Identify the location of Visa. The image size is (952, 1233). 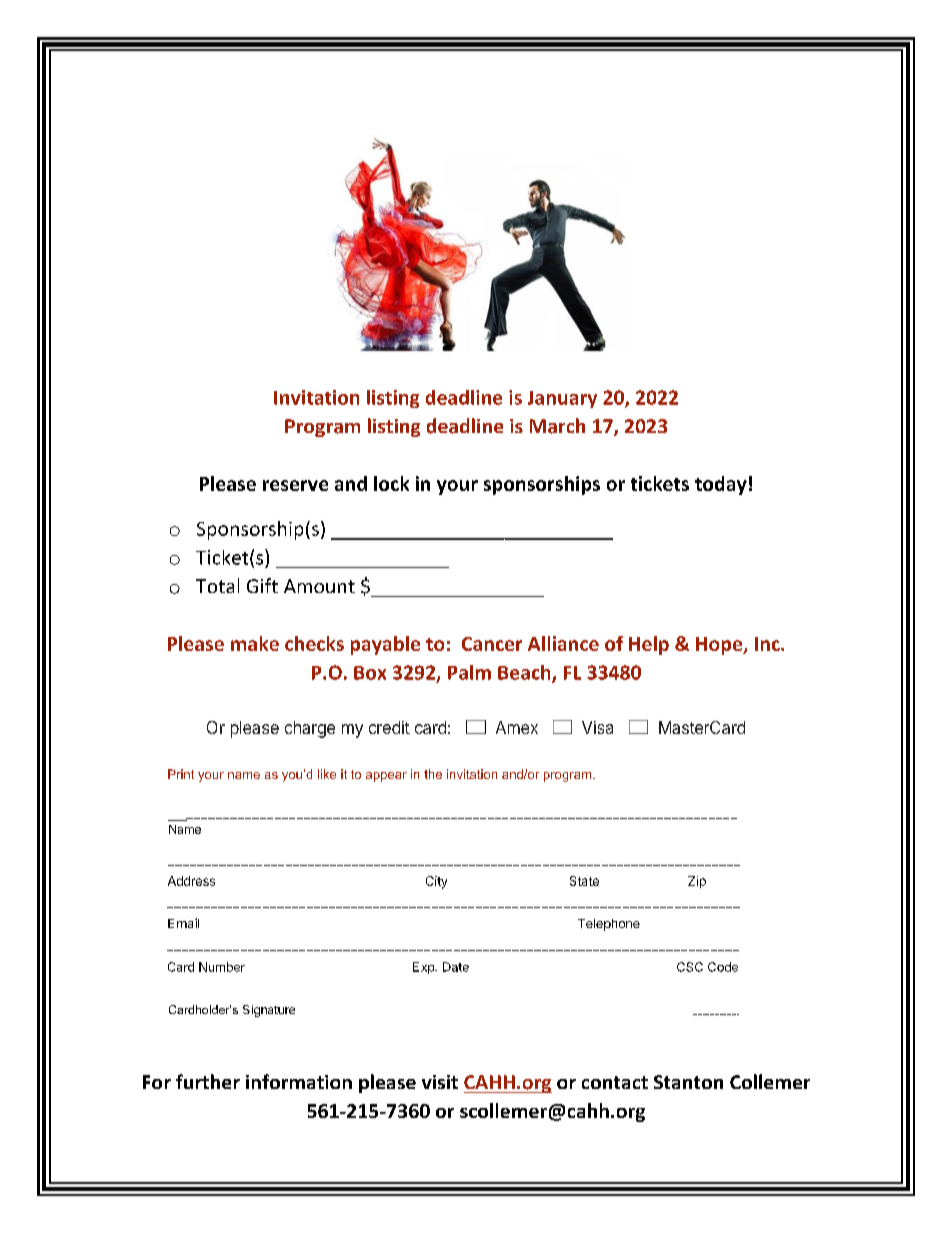
(597, 727).
